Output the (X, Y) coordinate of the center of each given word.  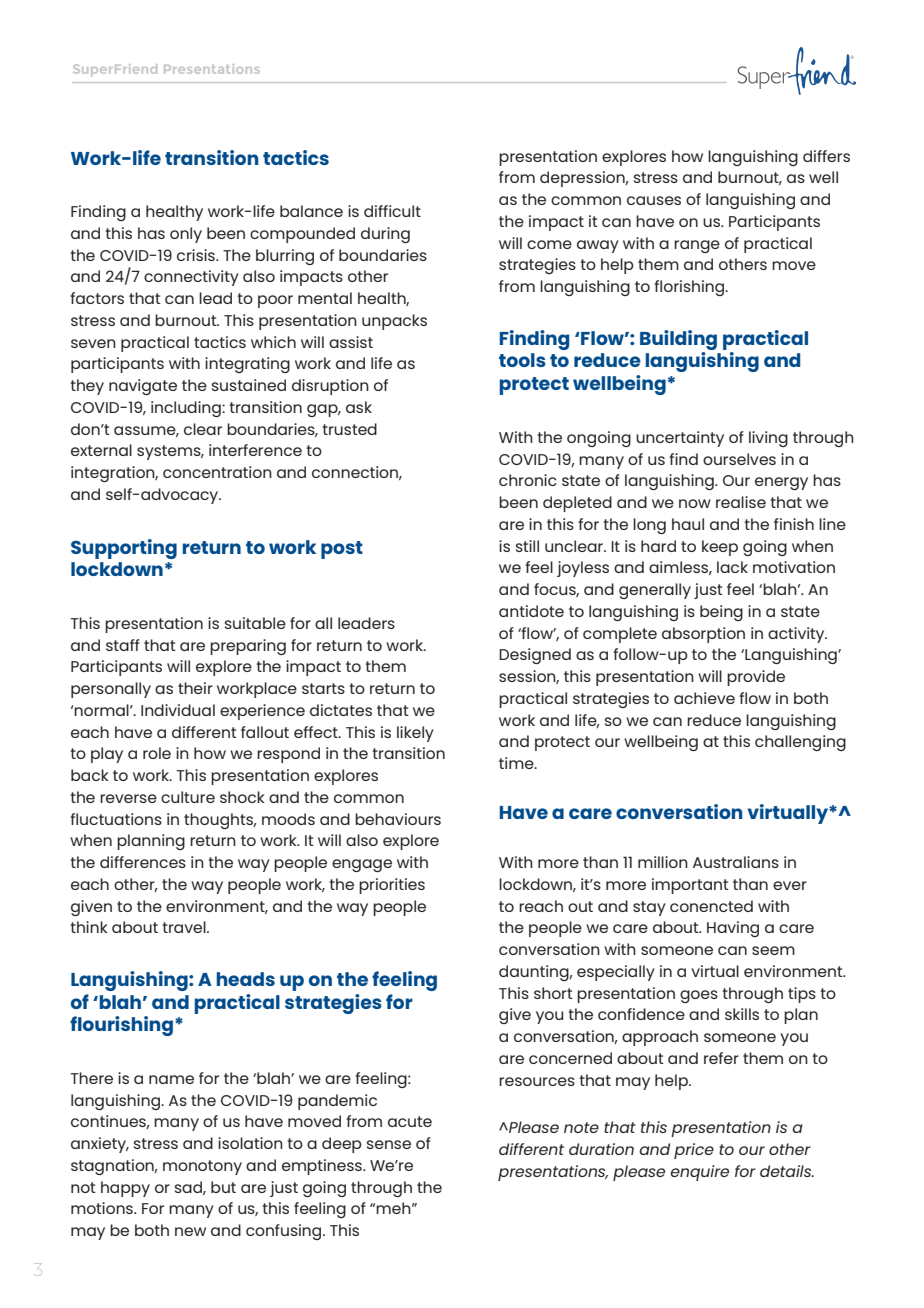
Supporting (124, 549)
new (190, 1231)
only (186, 235)
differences (143, 862)
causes (654, 200)
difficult (392, 211)
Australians (736, 862)
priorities (392, 886)
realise (741, 502)
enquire (699, 1173)
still (527, 546)
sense (389, 1144)
